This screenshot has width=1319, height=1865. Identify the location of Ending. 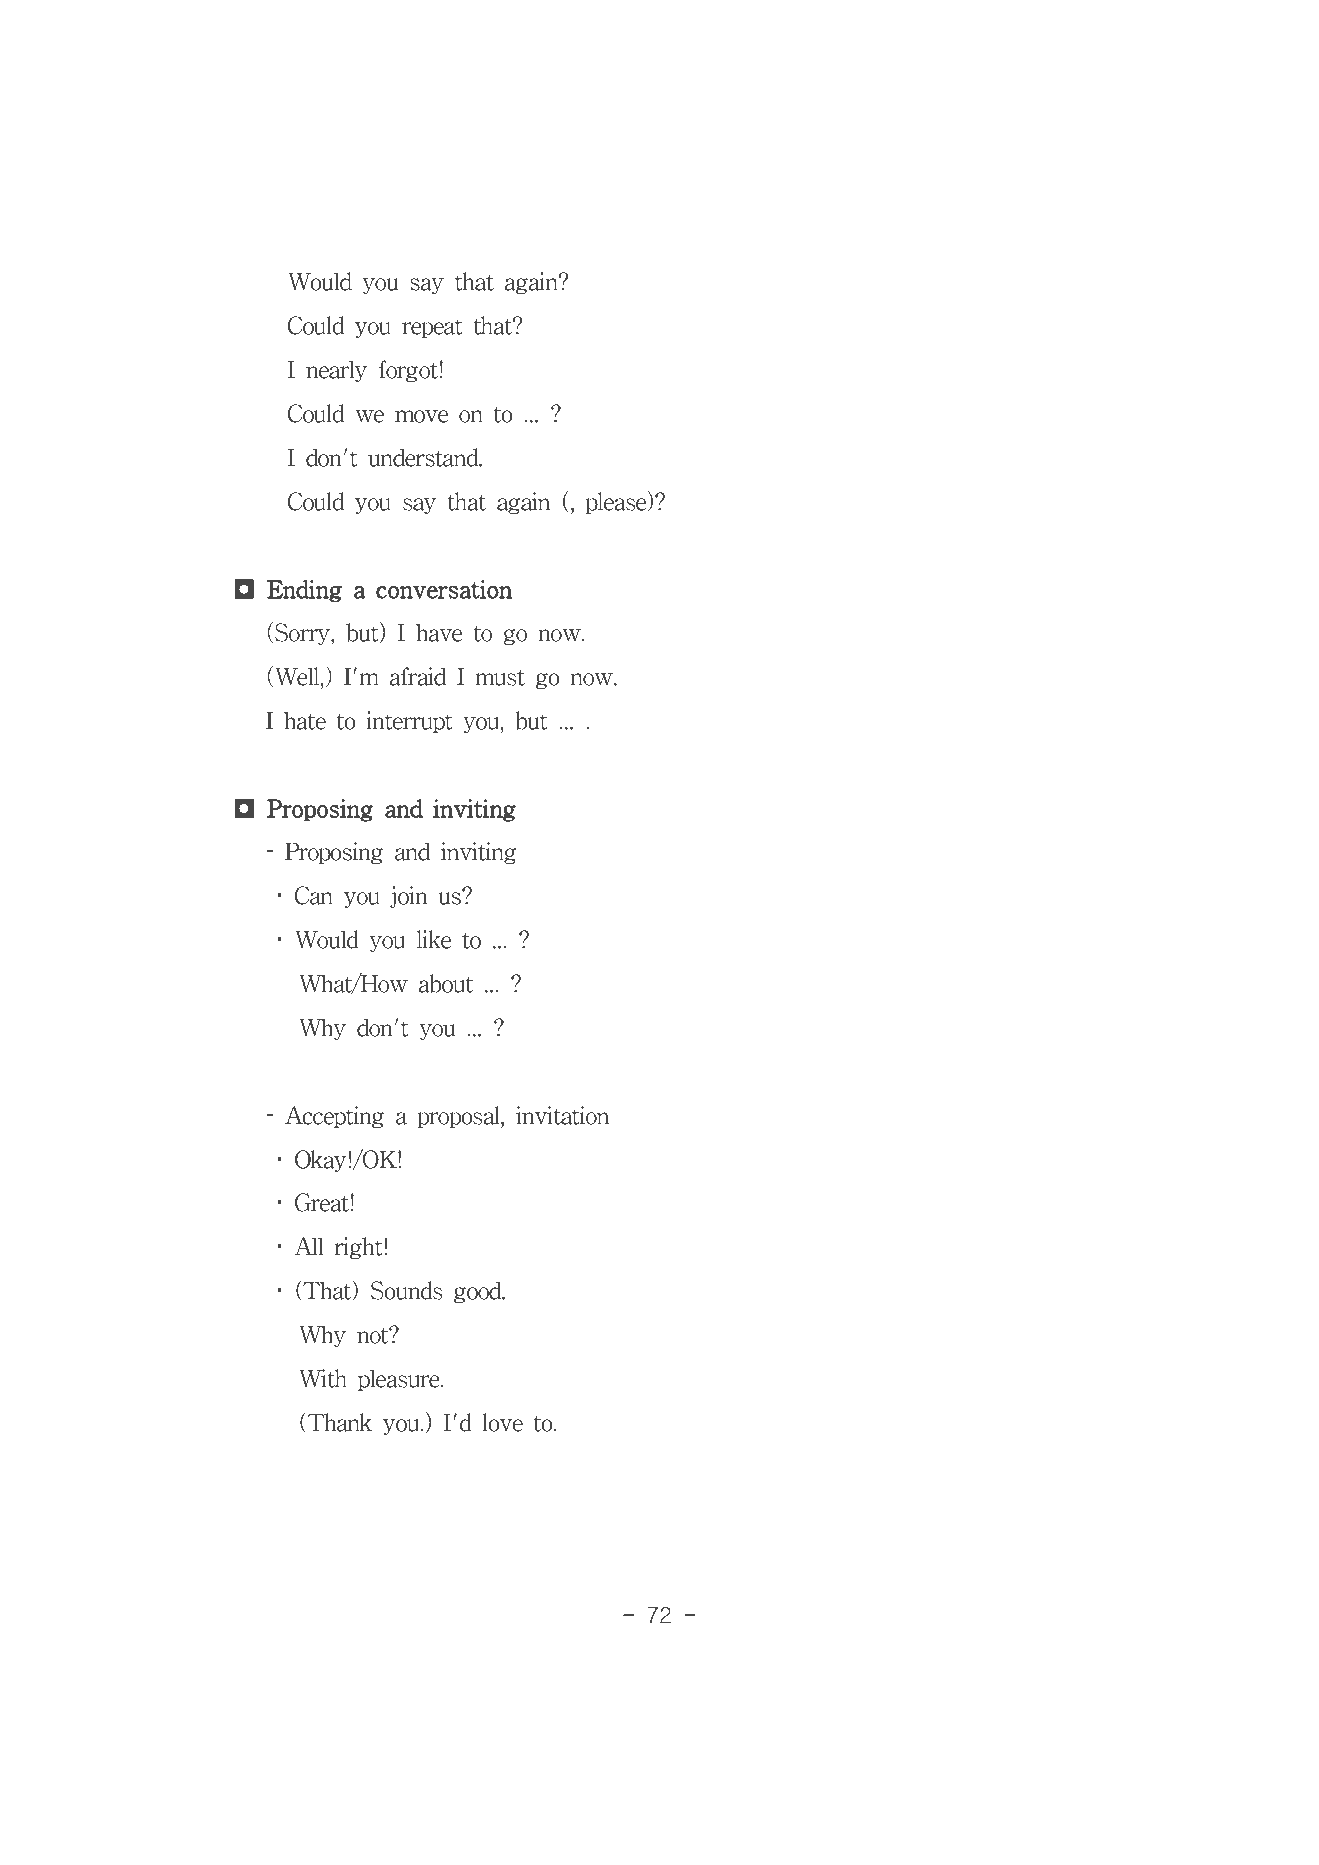
(304, 591).
